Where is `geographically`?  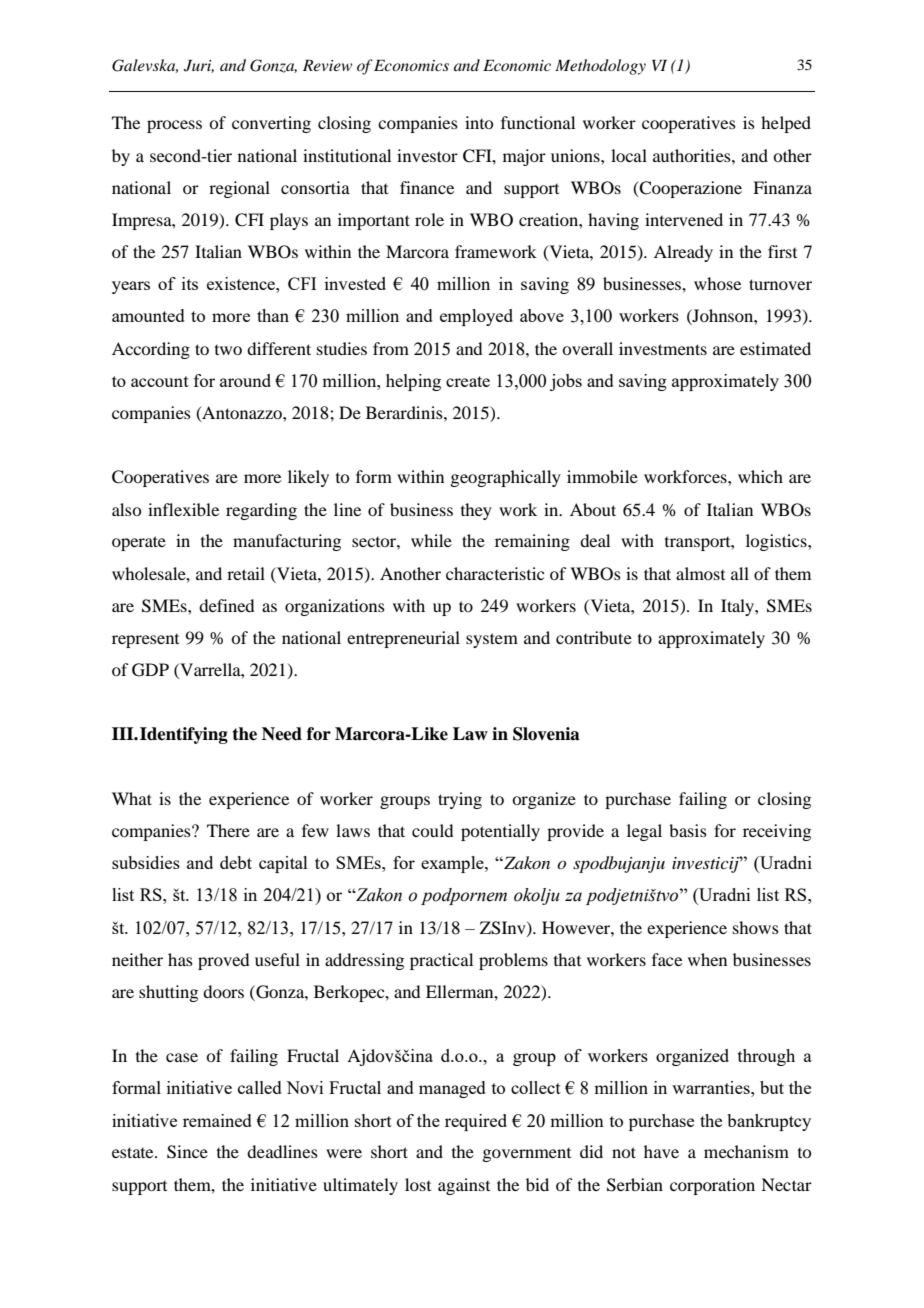 geographically is located at coordinates (505, 478).
